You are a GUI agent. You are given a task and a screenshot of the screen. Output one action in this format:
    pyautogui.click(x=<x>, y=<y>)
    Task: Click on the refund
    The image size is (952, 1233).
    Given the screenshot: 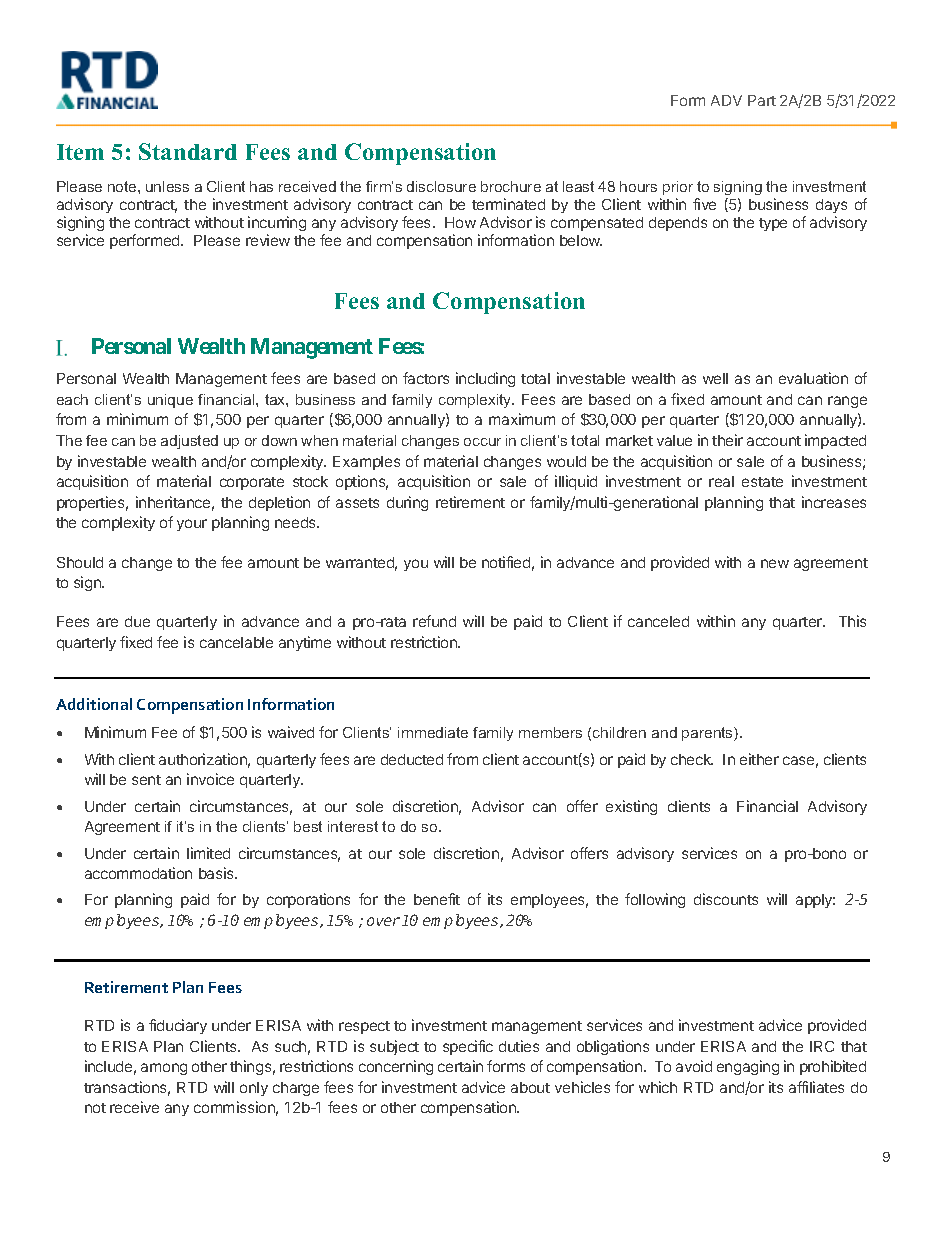 What is the action you would take?
    pyautogui.click(x=434, y=621)
